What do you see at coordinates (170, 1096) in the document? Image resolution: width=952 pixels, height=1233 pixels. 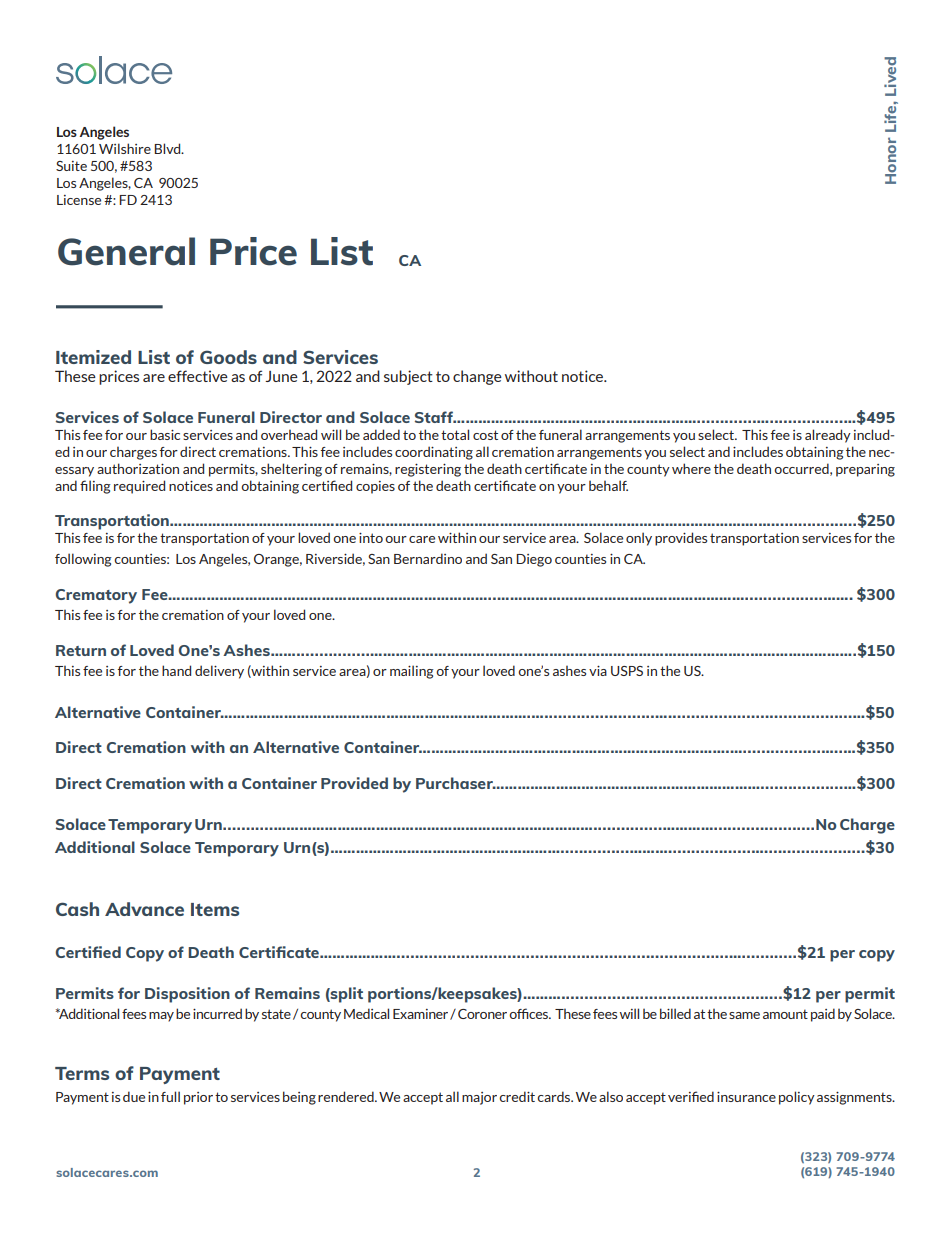 I see `full` at bounding box center [170, 1096].
